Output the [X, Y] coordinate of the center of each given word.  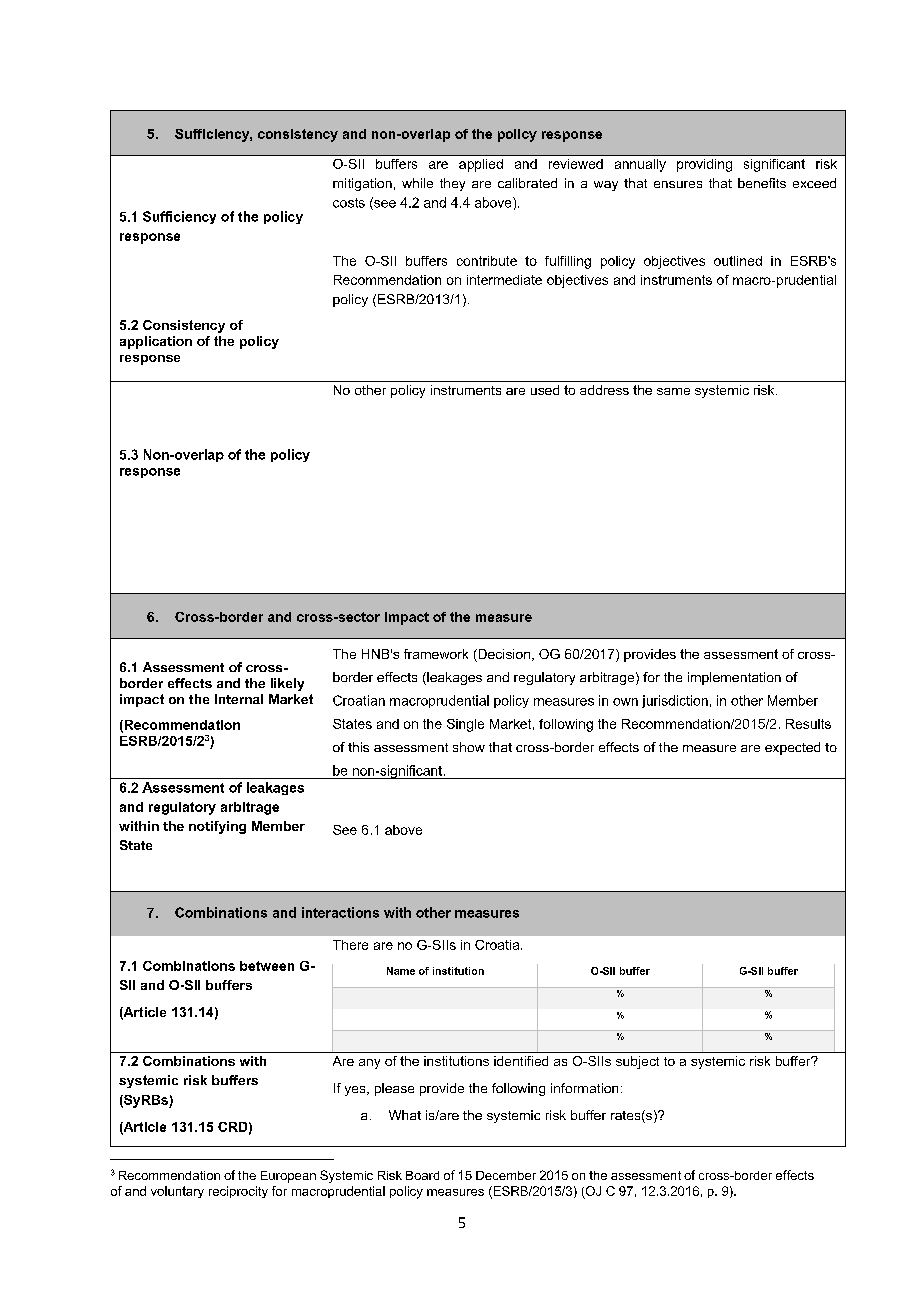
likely [287, 684]
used [545, 390]
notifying [217, 827]
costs [349, 203]
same [673, 391]
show [469, 747]
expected [792, 748]
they [452, 184]
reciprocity [238, 1192]
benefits [762, 183]
